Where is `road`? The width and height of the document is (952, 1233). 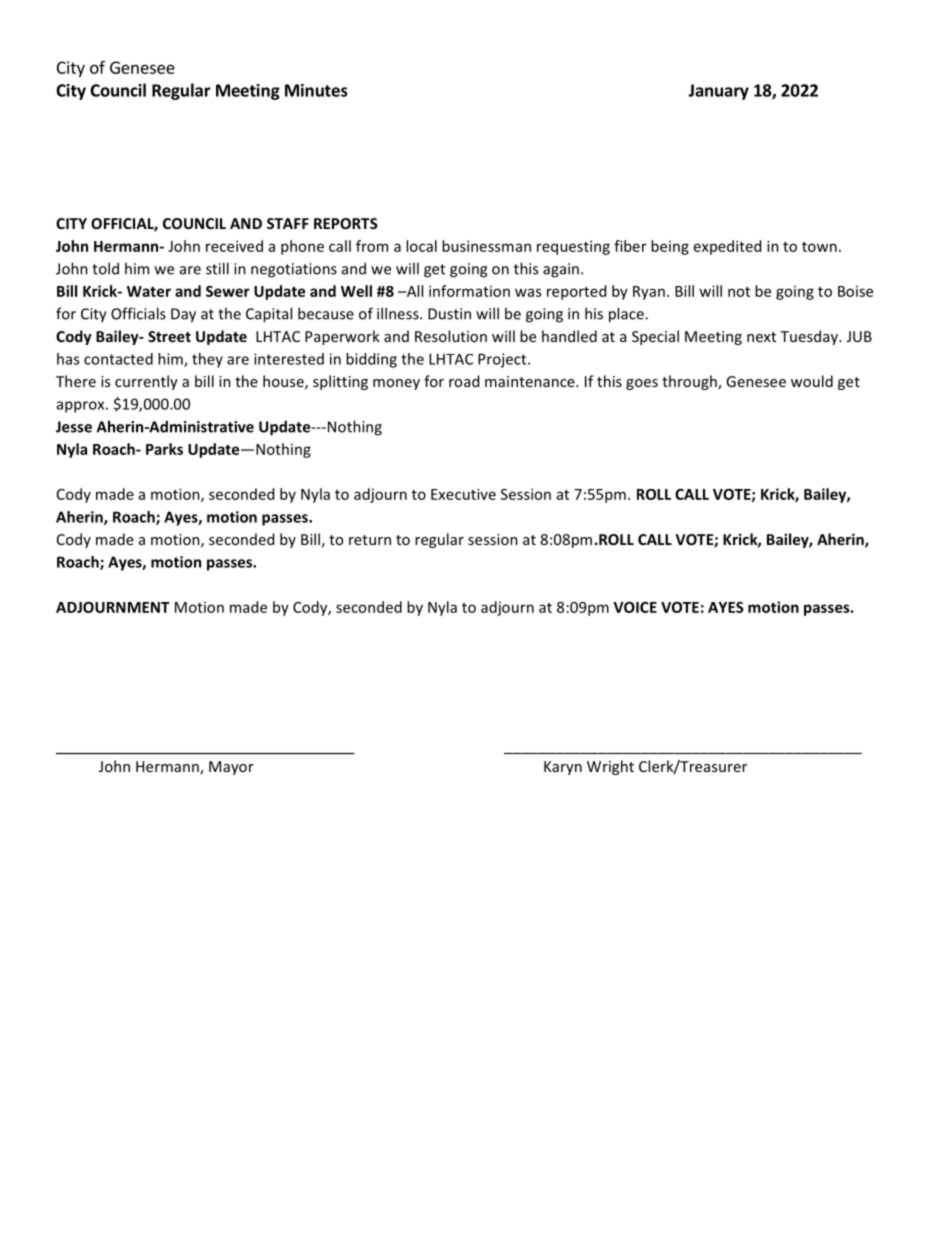 road is located at coordinates (464, 381).
